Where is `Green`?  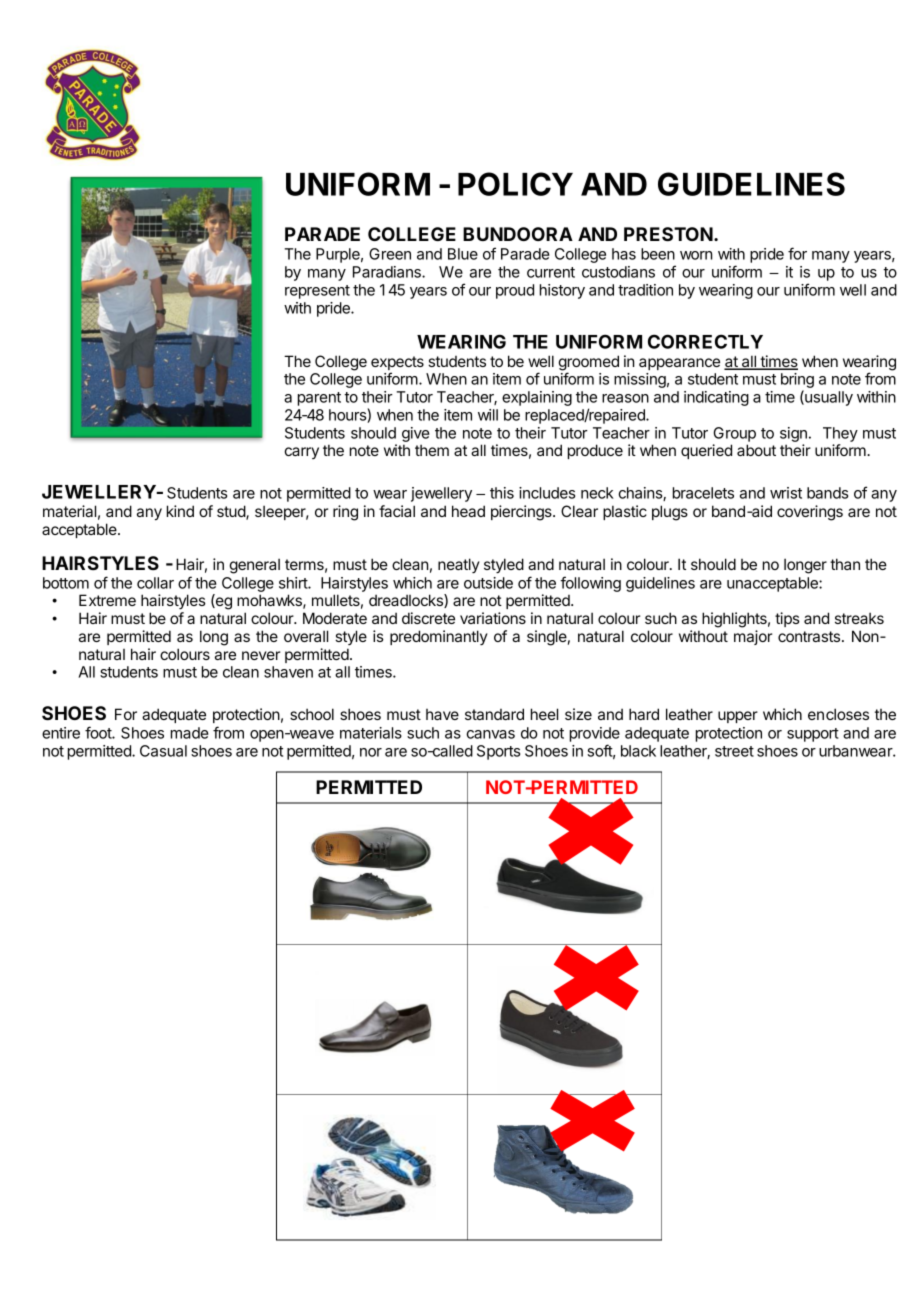 Green is located at coordinates (390, 254).
